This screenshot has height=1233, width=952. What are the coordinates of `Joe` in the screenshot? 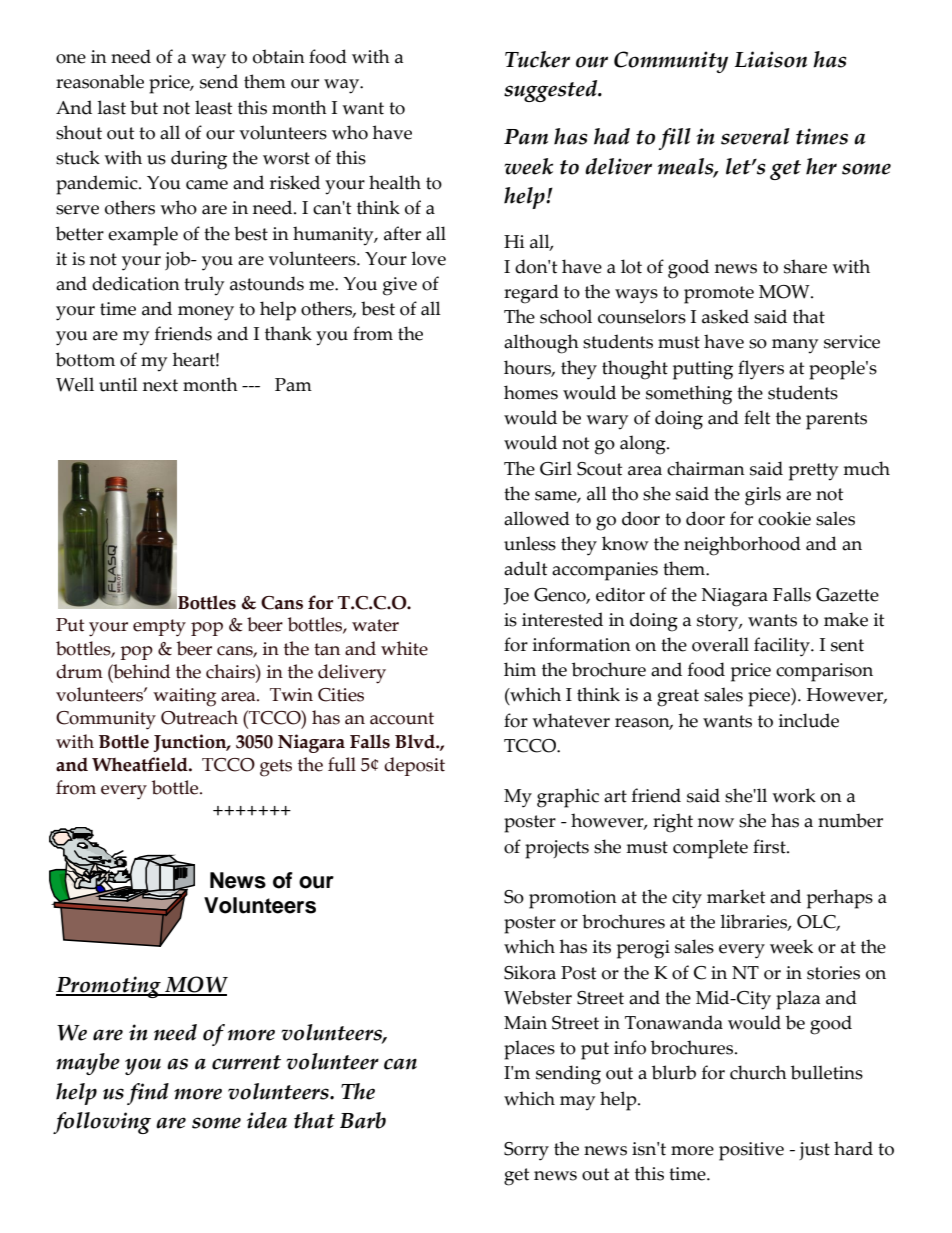 It's located at (516, 596).
